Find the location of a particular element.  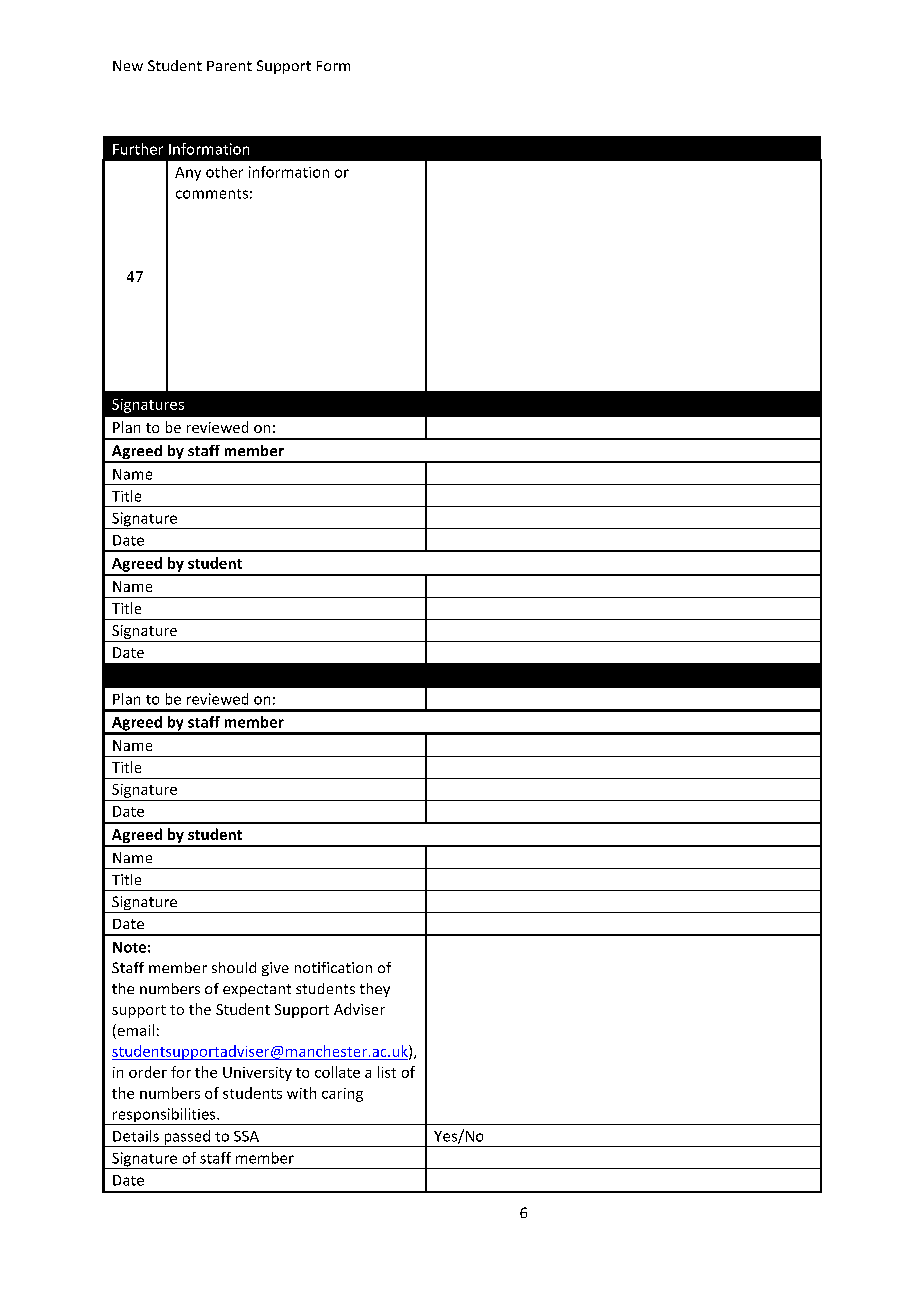

give is located at coordinates (275, 969).
